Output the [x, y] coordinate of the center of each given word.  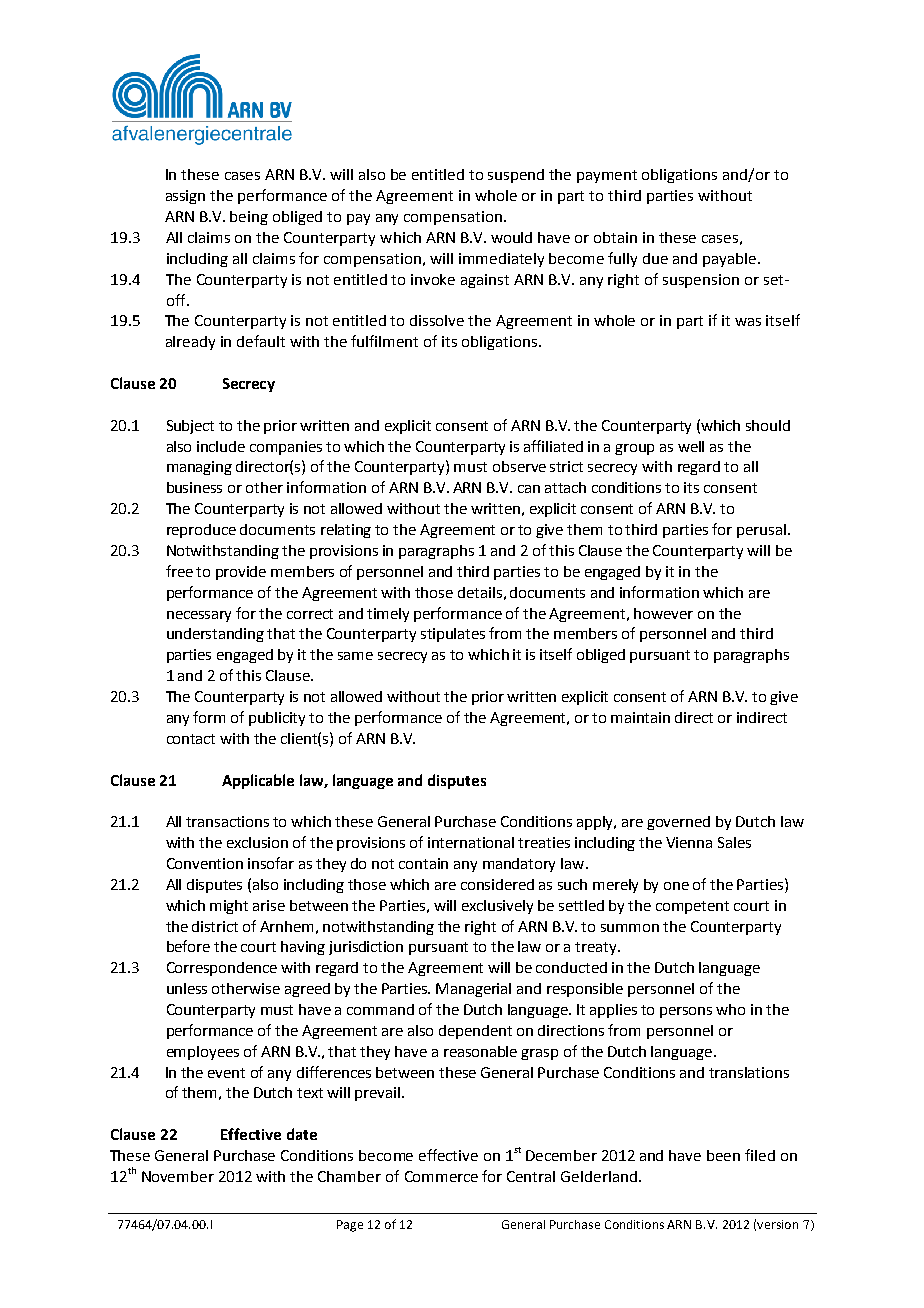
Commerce [441, 1176]
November [178, 1176]
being [249, 218]
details [480, 592]
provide [241, 573]
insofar [271, 863]
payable [731, 260]
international [471, 842]
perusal [761, 531]
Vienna [689, 842]
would [511, 237]
